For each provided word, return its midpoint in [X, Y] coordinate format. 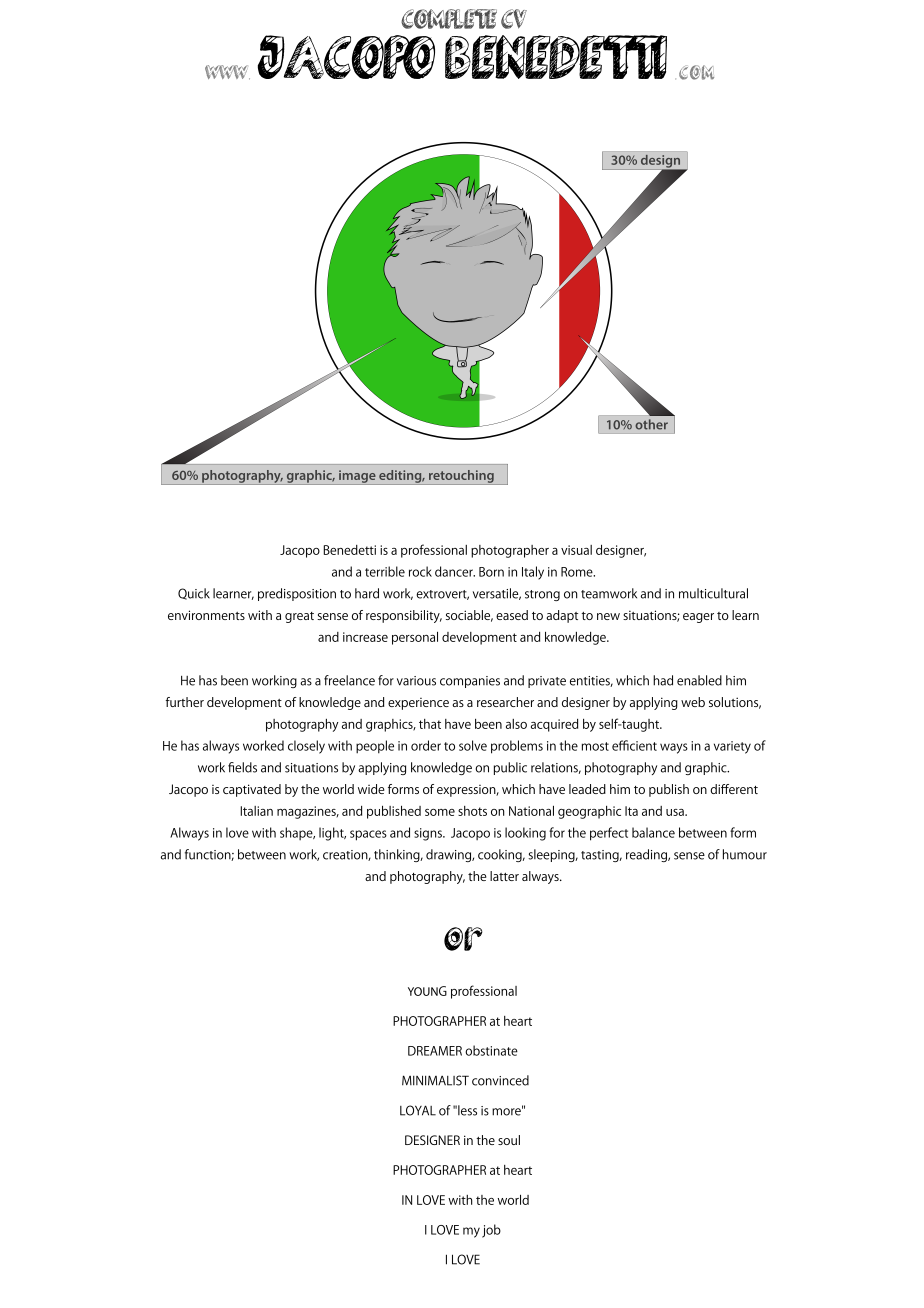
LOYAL [418, 1110]
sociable [469, 616]
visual [576, 550]
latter [504, 876]
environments [206, 615]
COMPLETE [449, 19]
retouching [461, 477]
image [357, 477]
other [652, 424]
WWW [227, 72]
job [491, 1231]
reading [647, 855]
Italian [256, 811]
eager [698, 618]
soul [509, 1140]
